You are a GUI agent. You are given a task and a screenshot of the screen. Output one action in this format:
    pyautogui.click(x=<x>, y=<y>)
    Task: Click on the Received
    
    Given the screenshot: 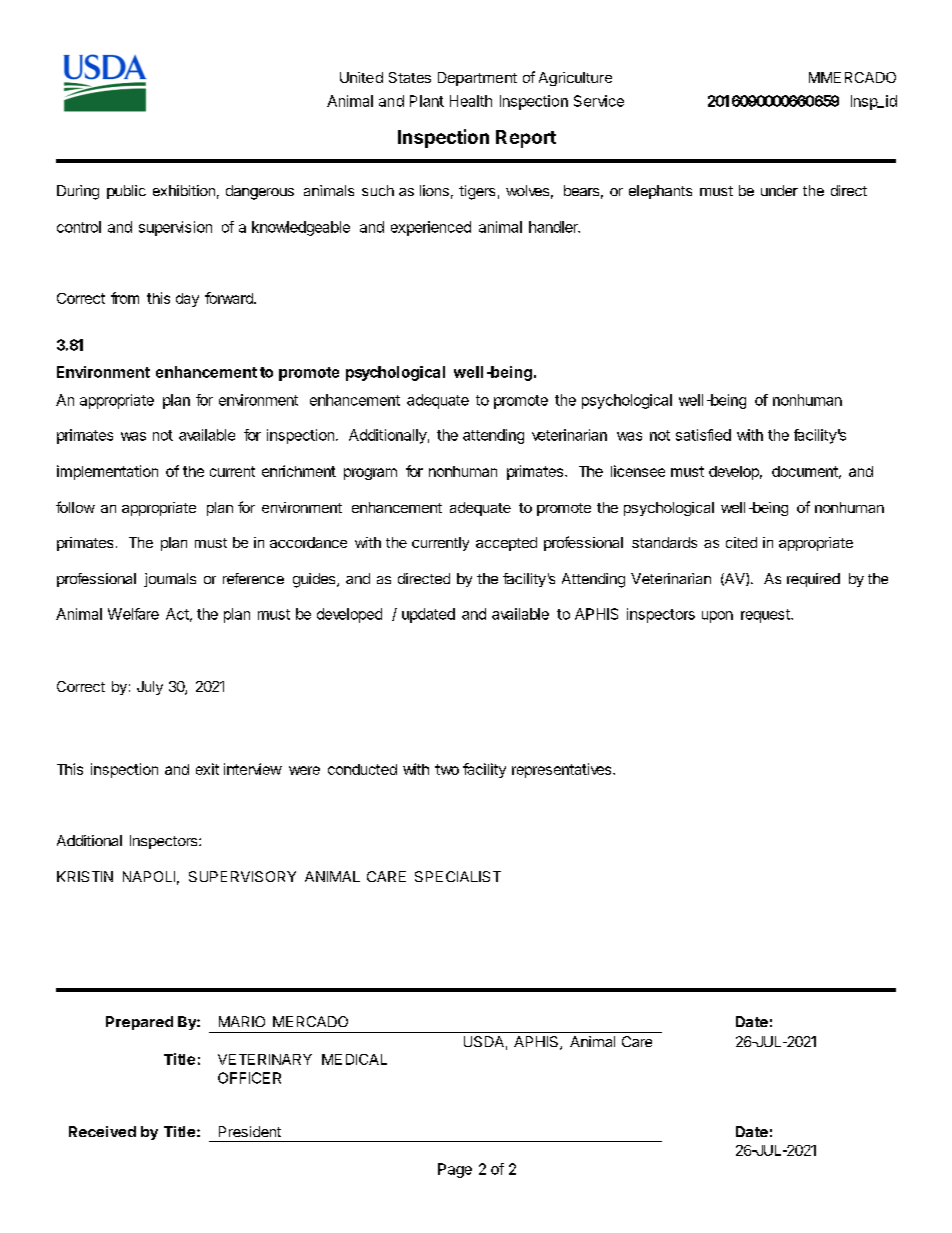 What is the action you would take?
    pyautogui.click(x=102, y=1131)
